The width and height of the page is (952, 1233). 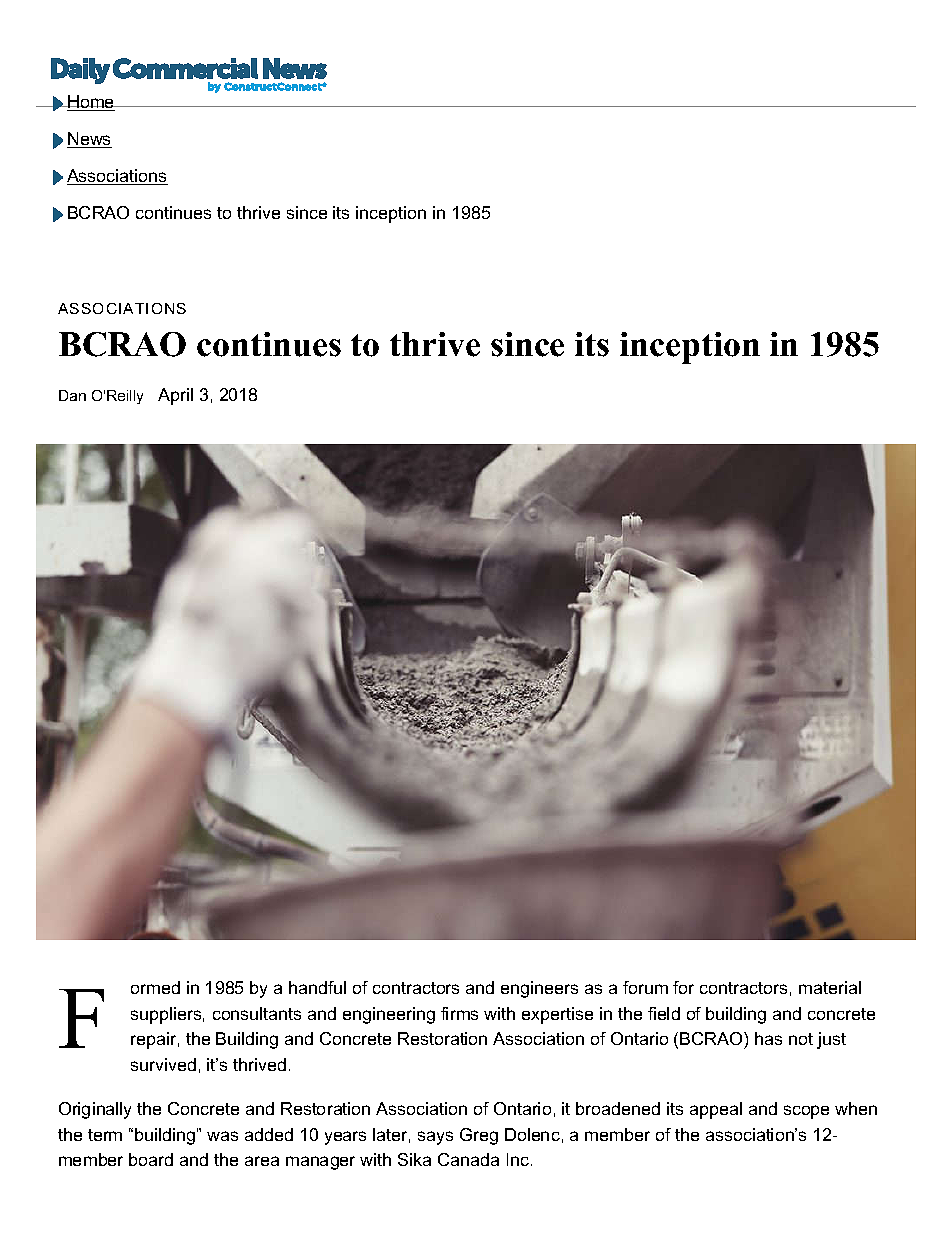 I want to click on board, so click(x=151, y=1159).
